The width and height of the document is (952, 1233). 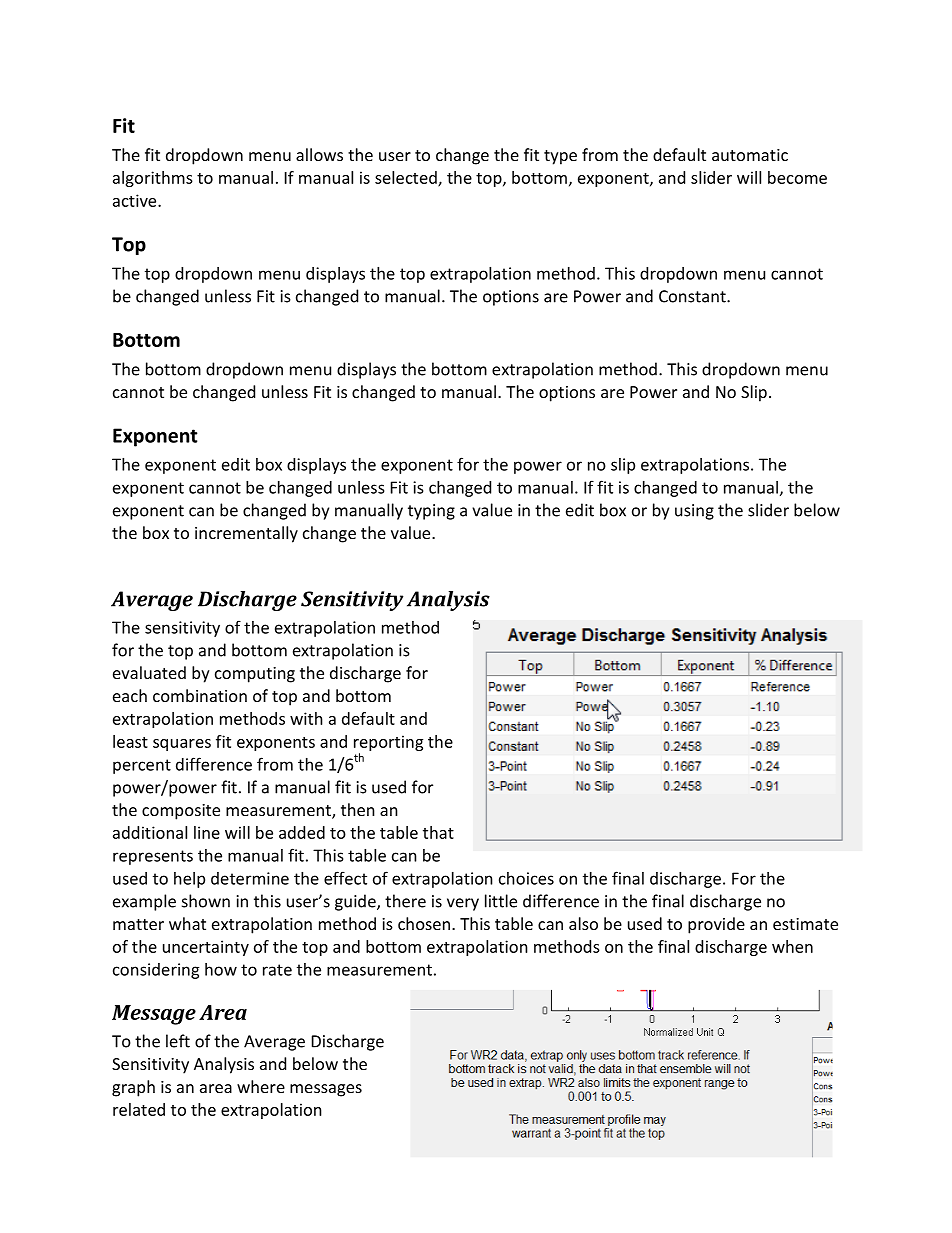 I want to click on chosen, so click(x=424, y=923).
